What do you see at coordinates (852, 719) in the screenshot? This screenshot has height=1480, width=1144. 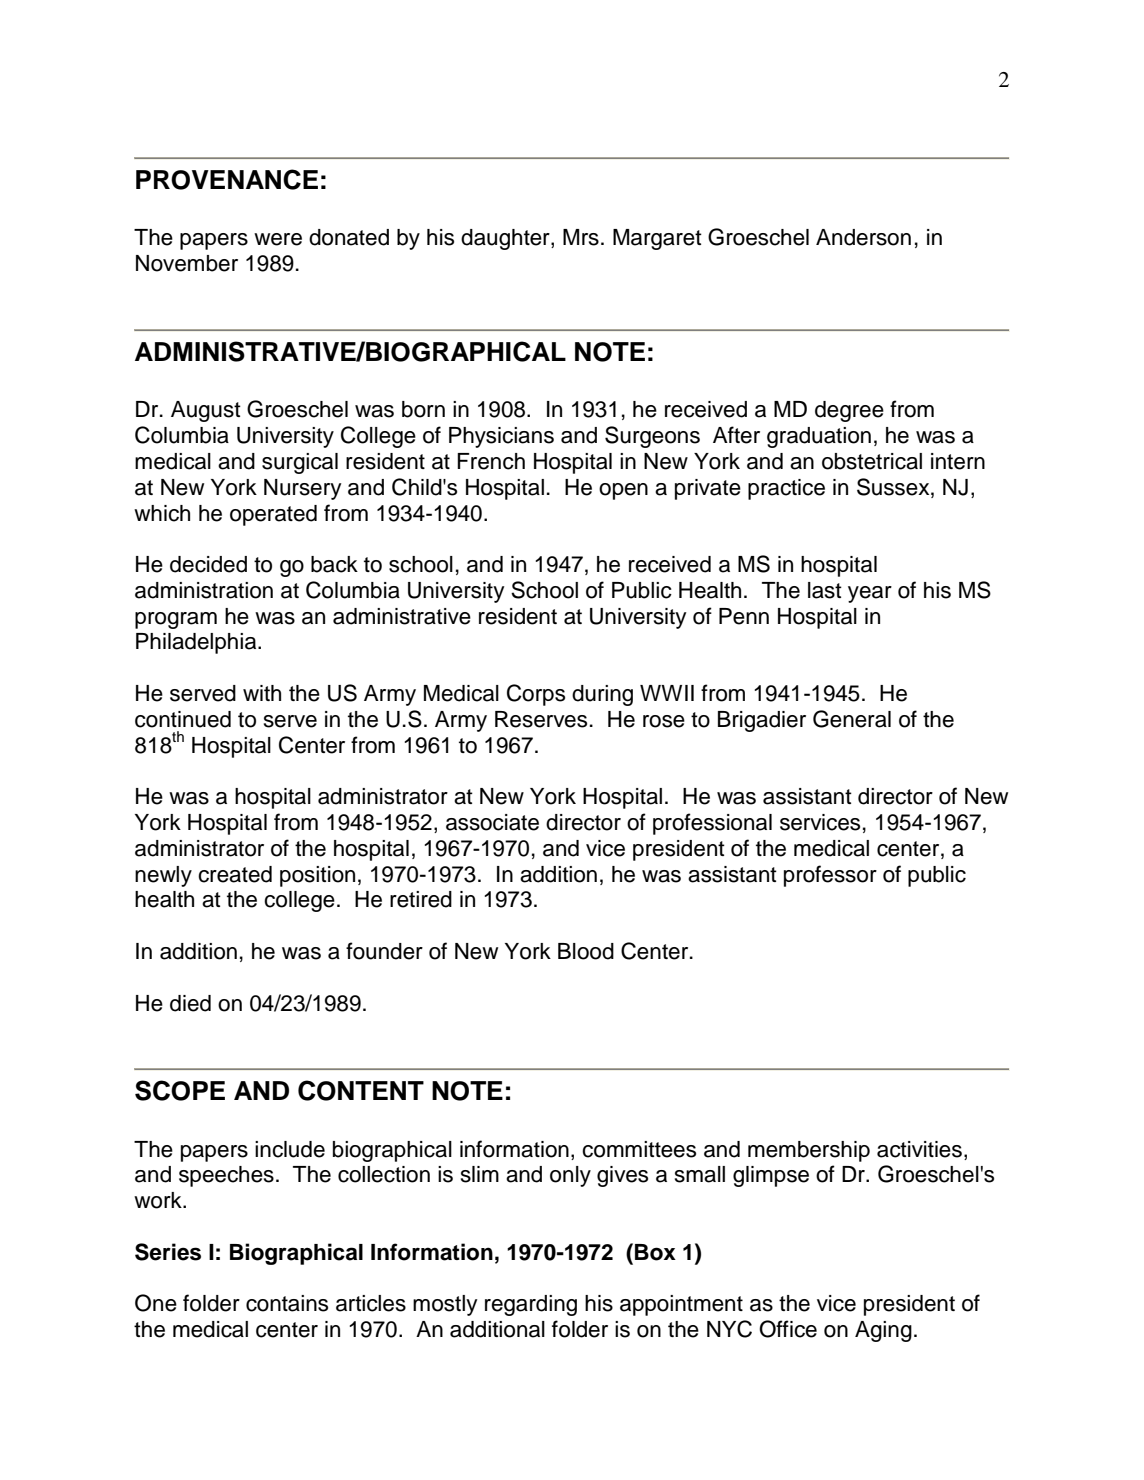 I see `General` at bounding box center [852, 719].
